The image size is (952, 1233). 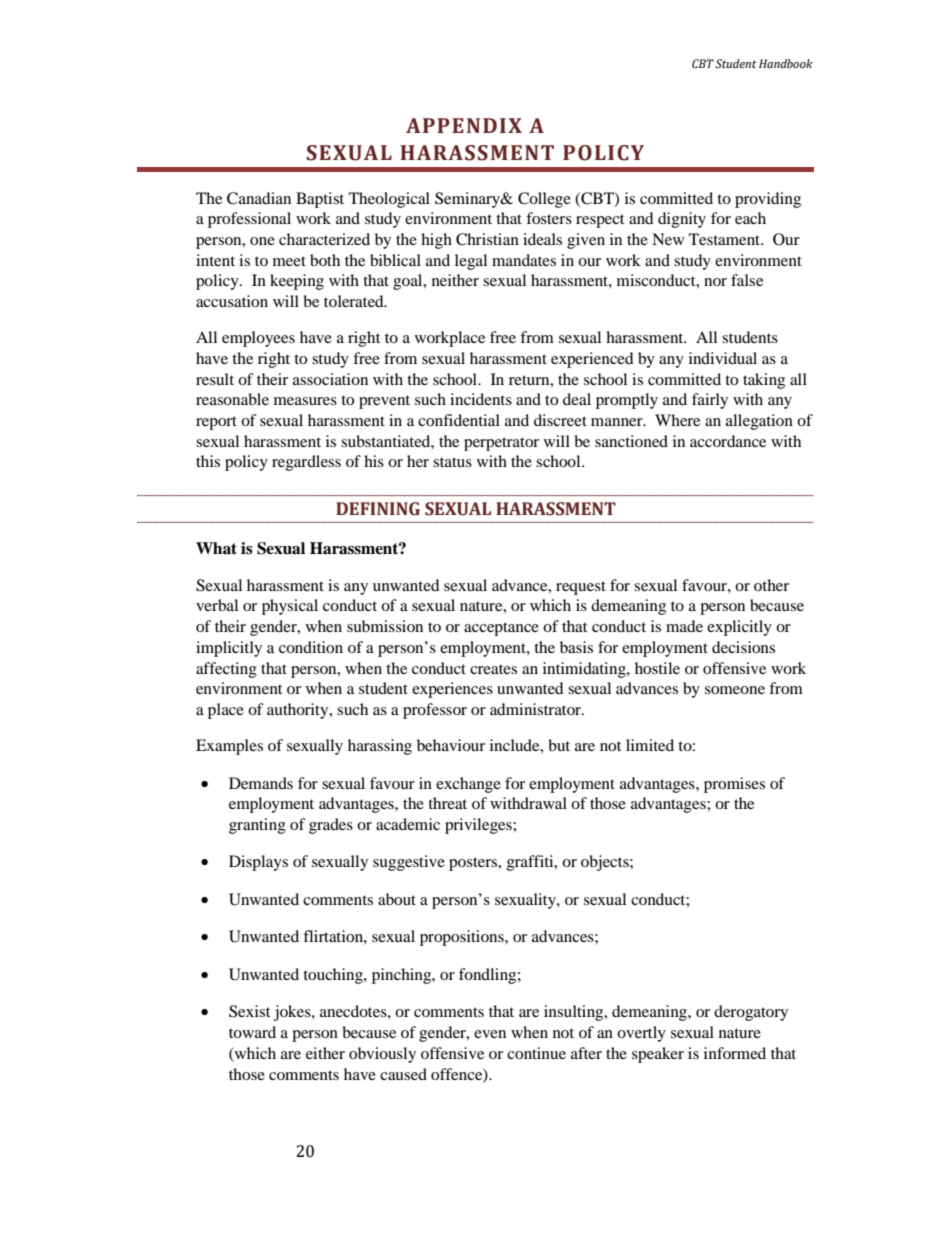 I want to click on toward, so click(x=252, y=1032).
